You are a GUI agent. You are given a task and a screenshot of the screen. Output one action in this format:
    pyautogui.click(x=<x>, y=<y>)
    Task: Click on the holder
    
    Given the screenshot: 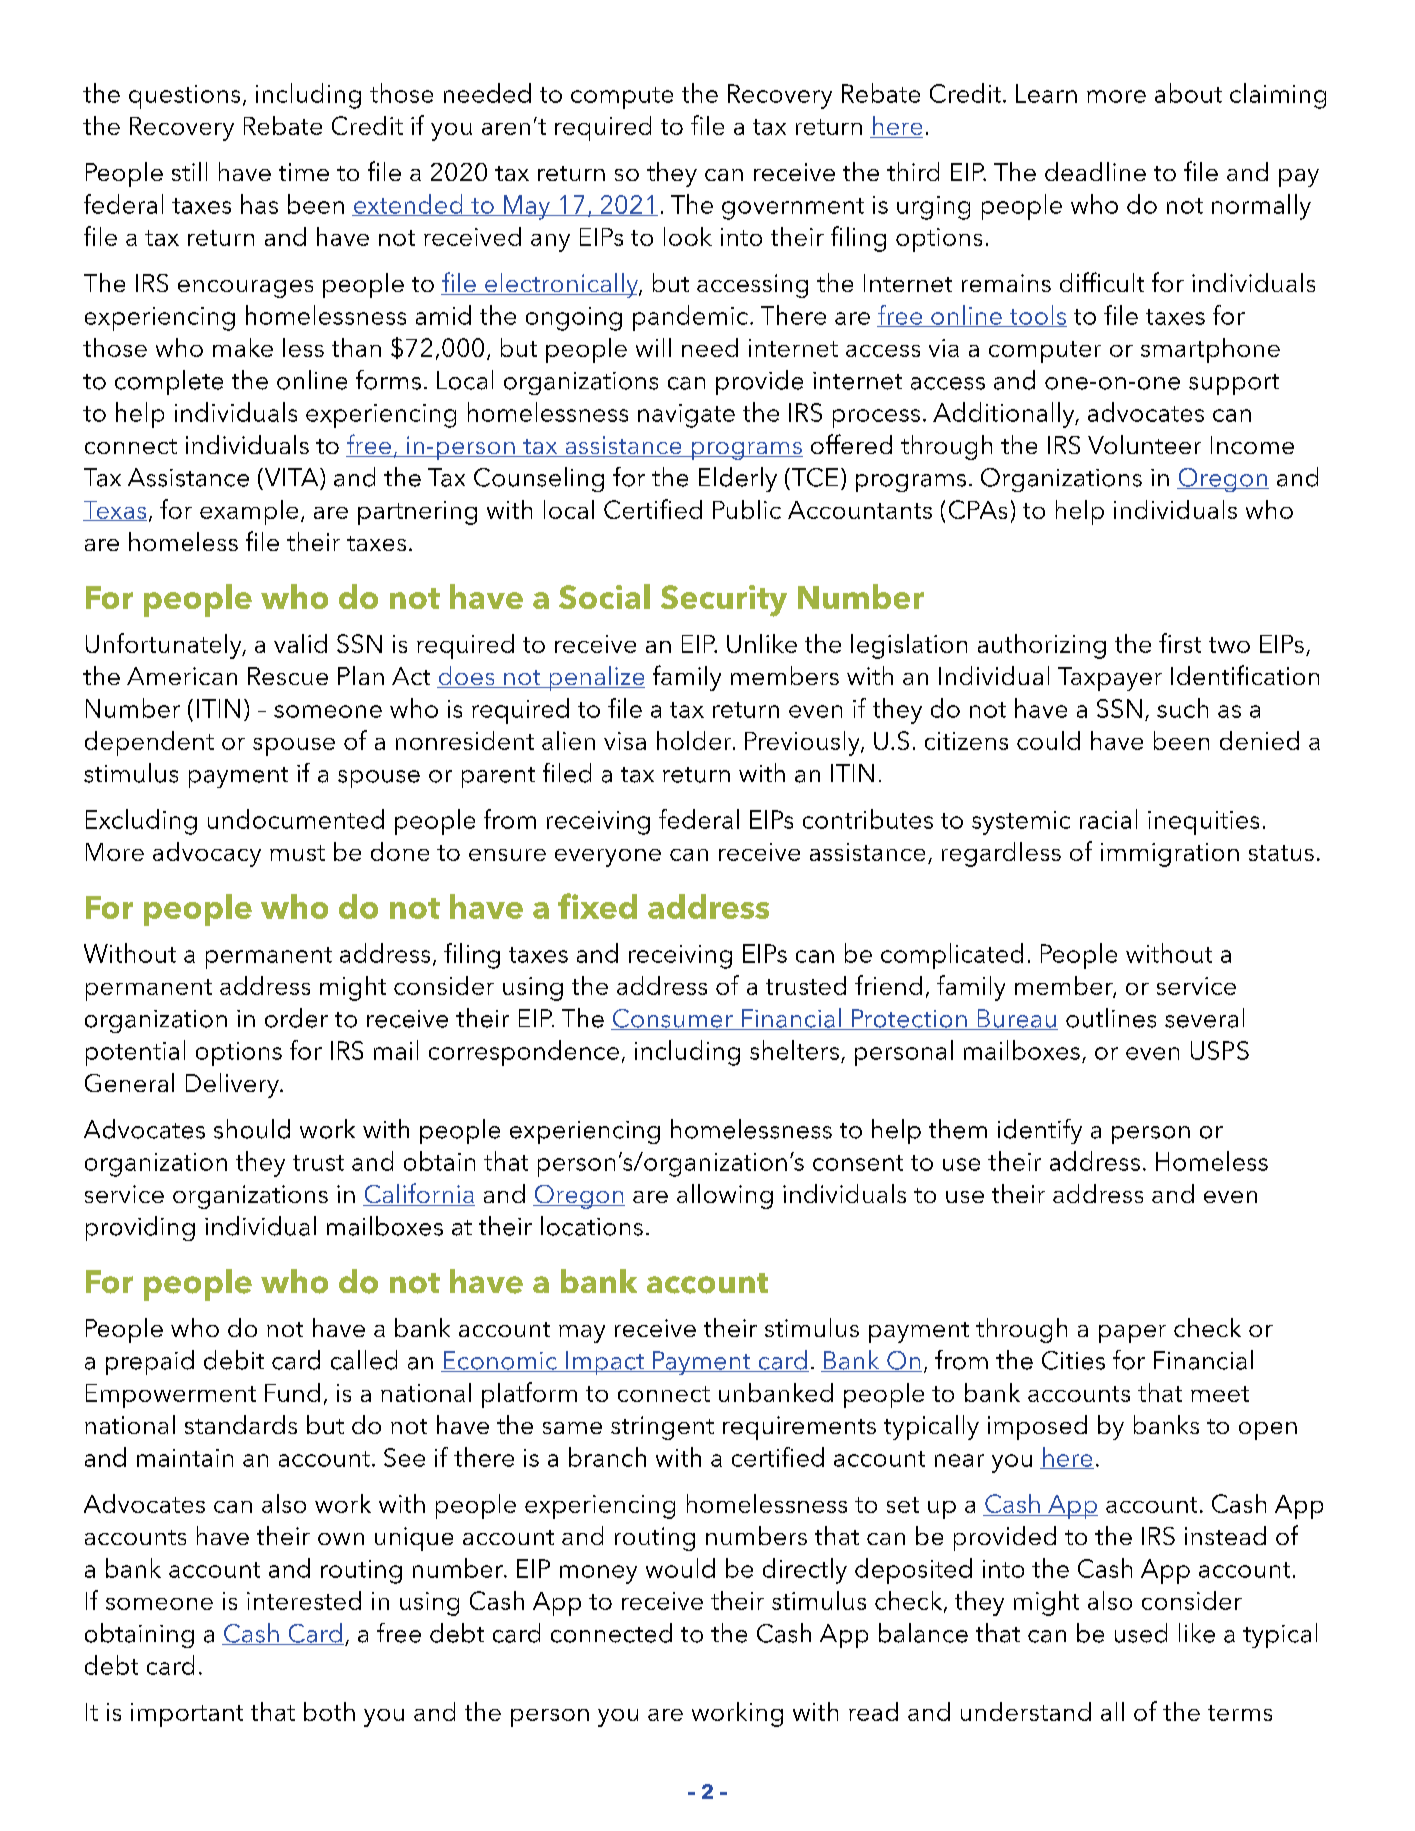 What is the action you would take?
    pyautogui.click(x=695, y=740)
